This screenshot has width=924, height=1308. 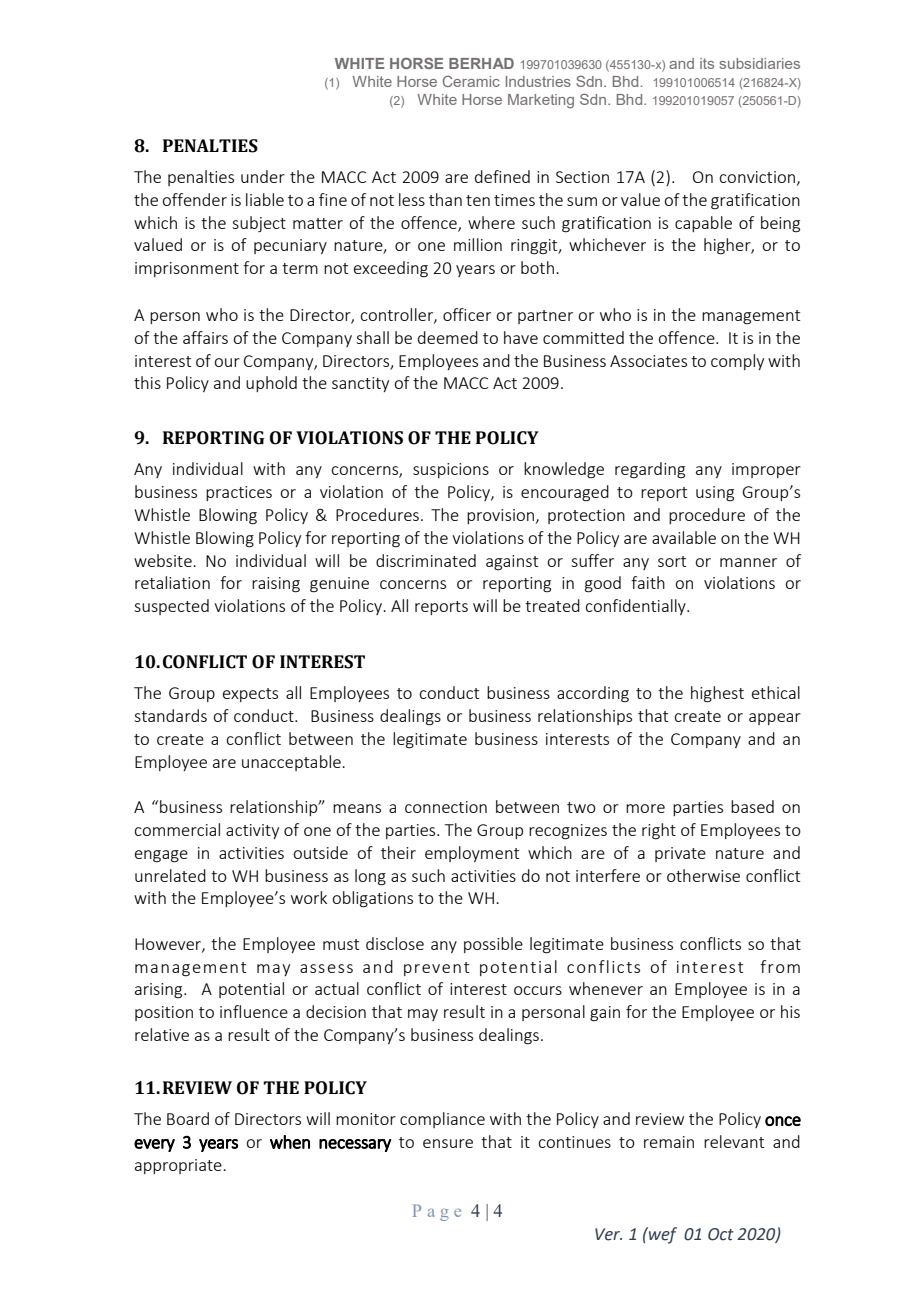 What do you see at coordinates (451, 470) in the screenshot?
I see `suspicions` at bounding box center [451, 470].
